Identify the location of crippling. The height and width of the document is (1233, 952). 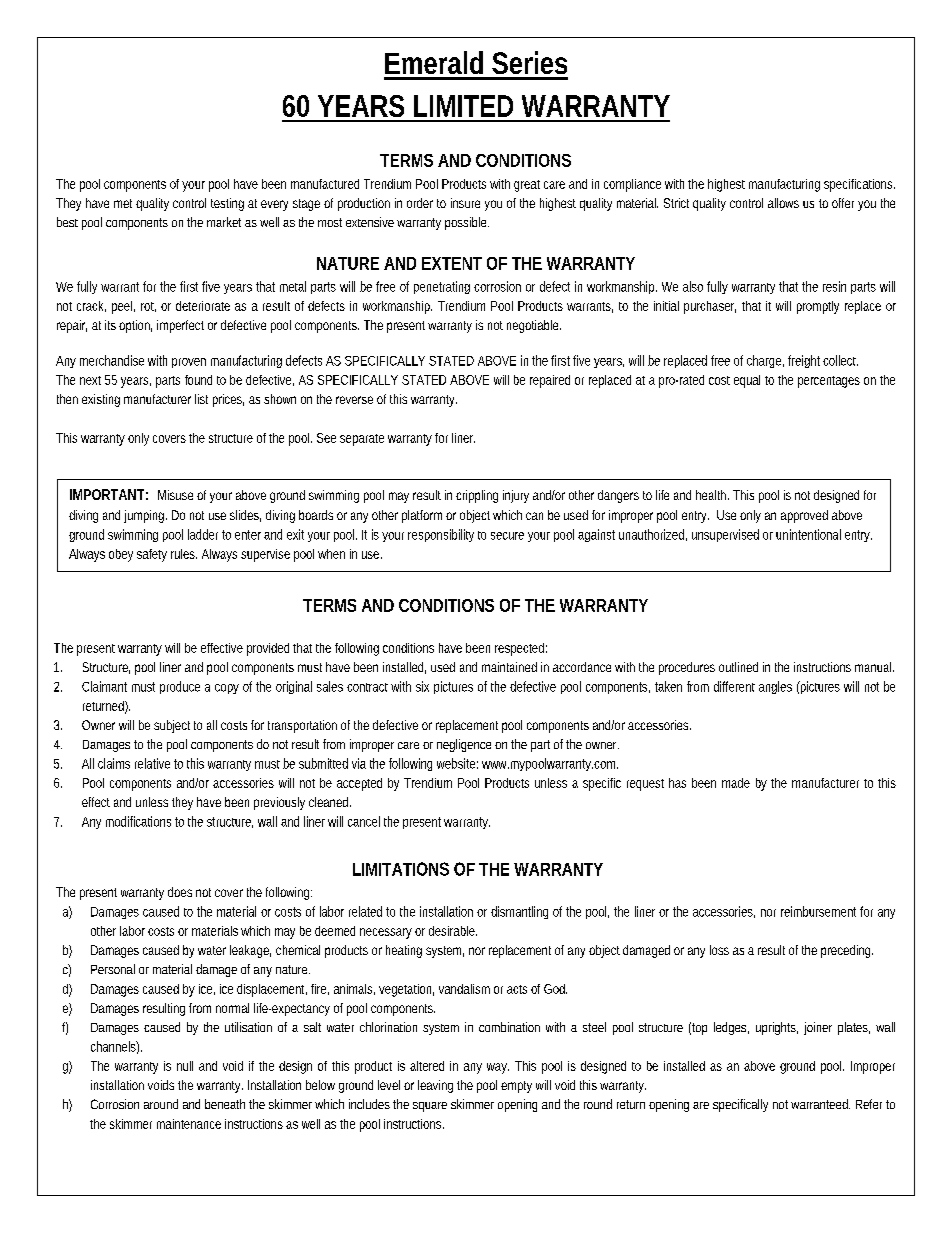
(477, 496).
